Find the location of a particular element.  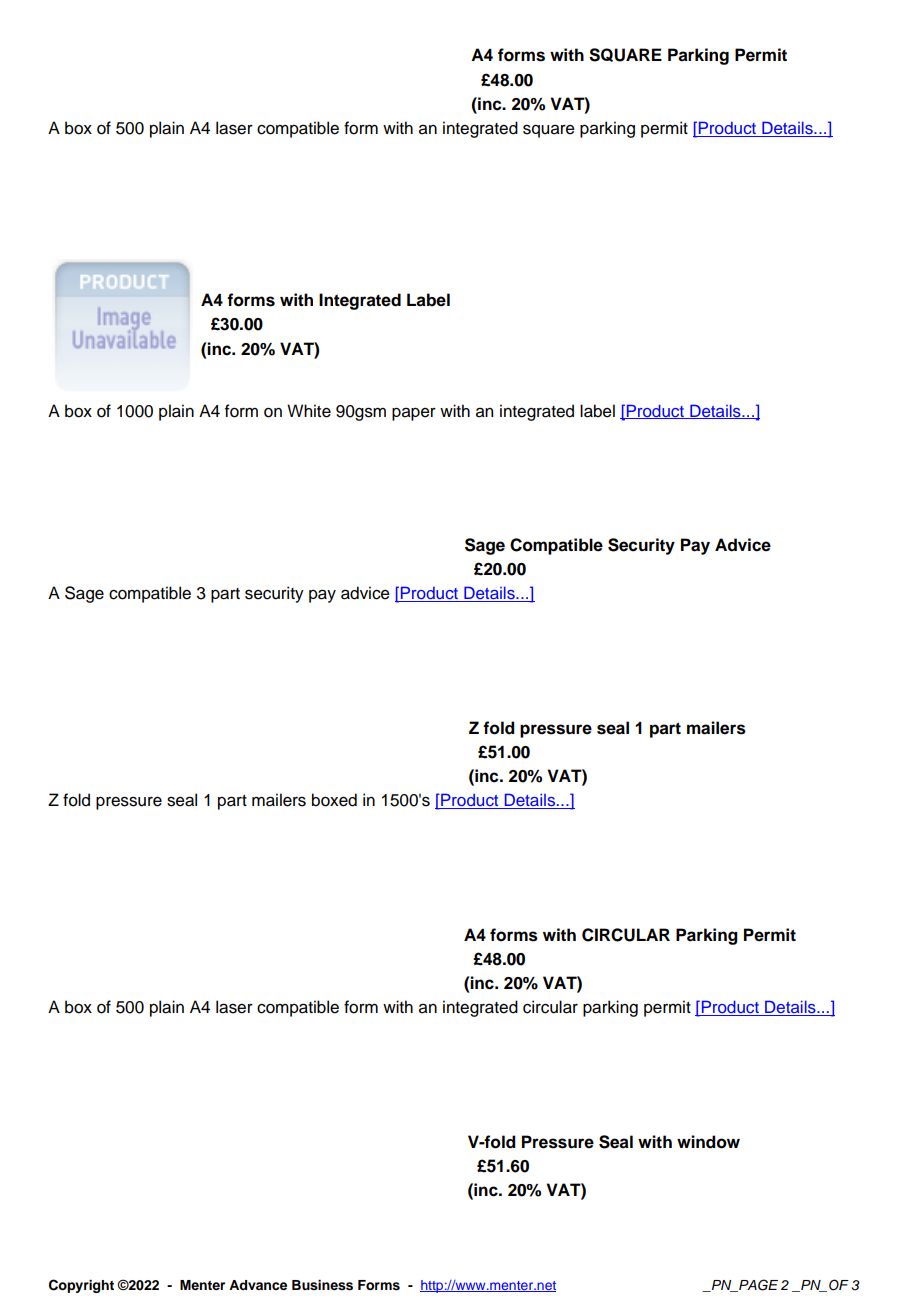

White is located at coordinates (309, 411).
